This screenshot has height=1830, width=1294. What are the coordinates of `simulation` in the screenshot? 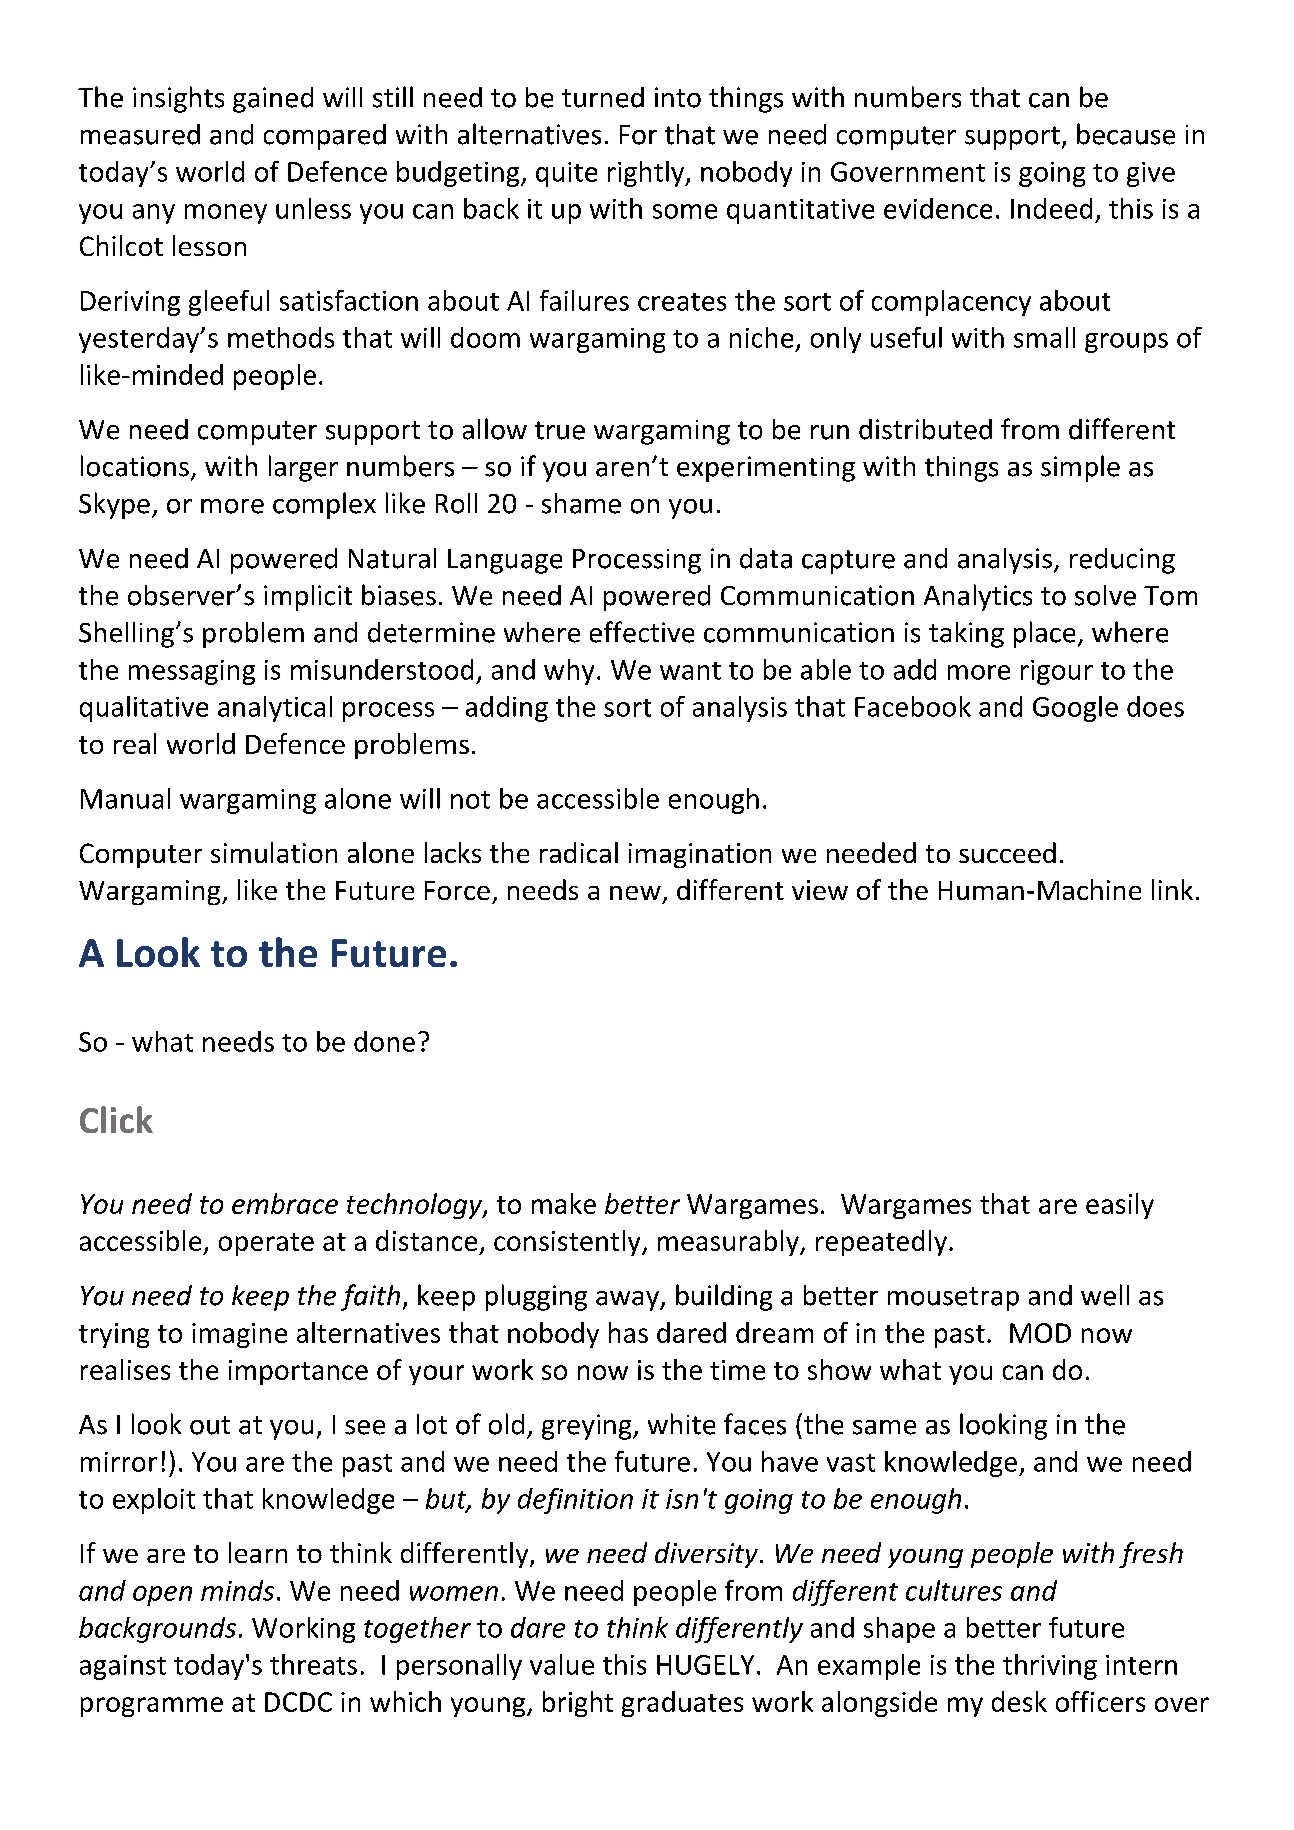 It's located at (274, 852).
